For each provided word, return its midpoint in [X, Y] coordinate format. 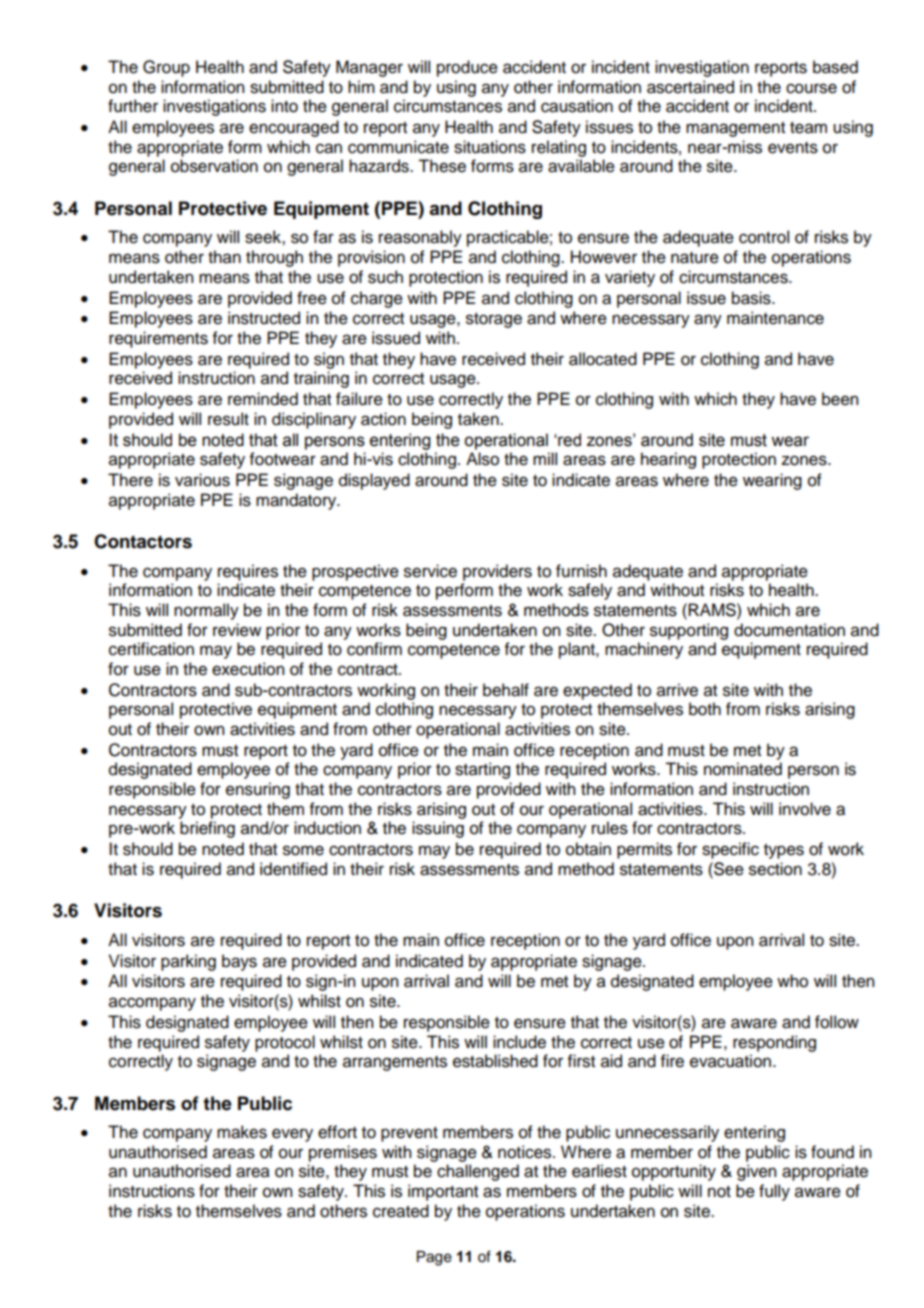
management [735, 129]
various [202, 480]
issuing [438, 829]
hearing [668, 460]
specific [730, 850]
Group [166, 68]
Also [482, 459]
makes [242, 1132]
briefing [207, 829]
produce [467, 68]
